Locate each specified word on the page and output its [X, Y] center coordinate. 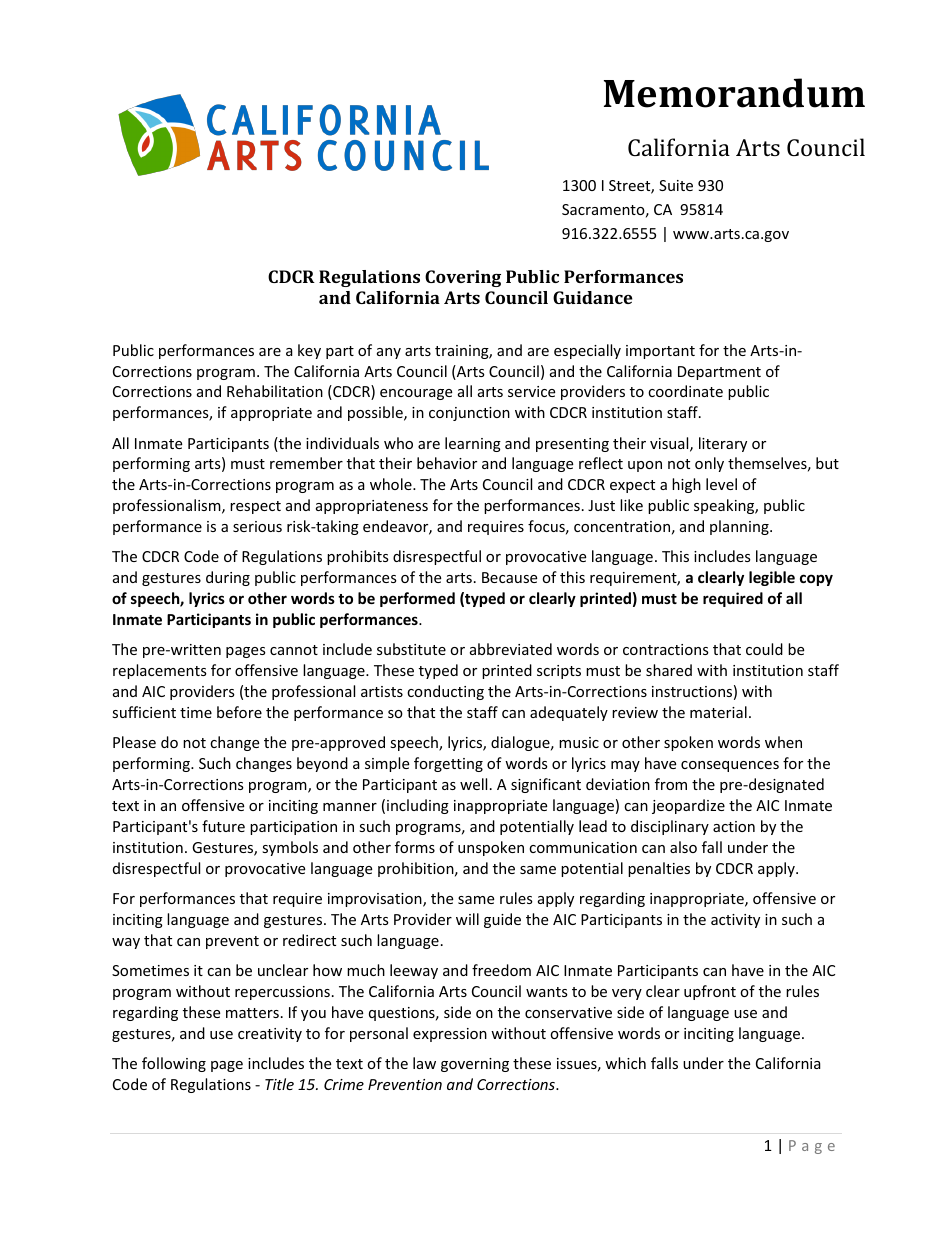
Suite [676, 185]
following [174, 1064]
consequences [730, 766]
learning [473, 444]
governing [475, 1065]
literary [723, 444]
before [239, 712]
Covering [463, 278]
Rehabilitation [275, 391]
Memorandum [734, 93]
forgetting [448, 764]
